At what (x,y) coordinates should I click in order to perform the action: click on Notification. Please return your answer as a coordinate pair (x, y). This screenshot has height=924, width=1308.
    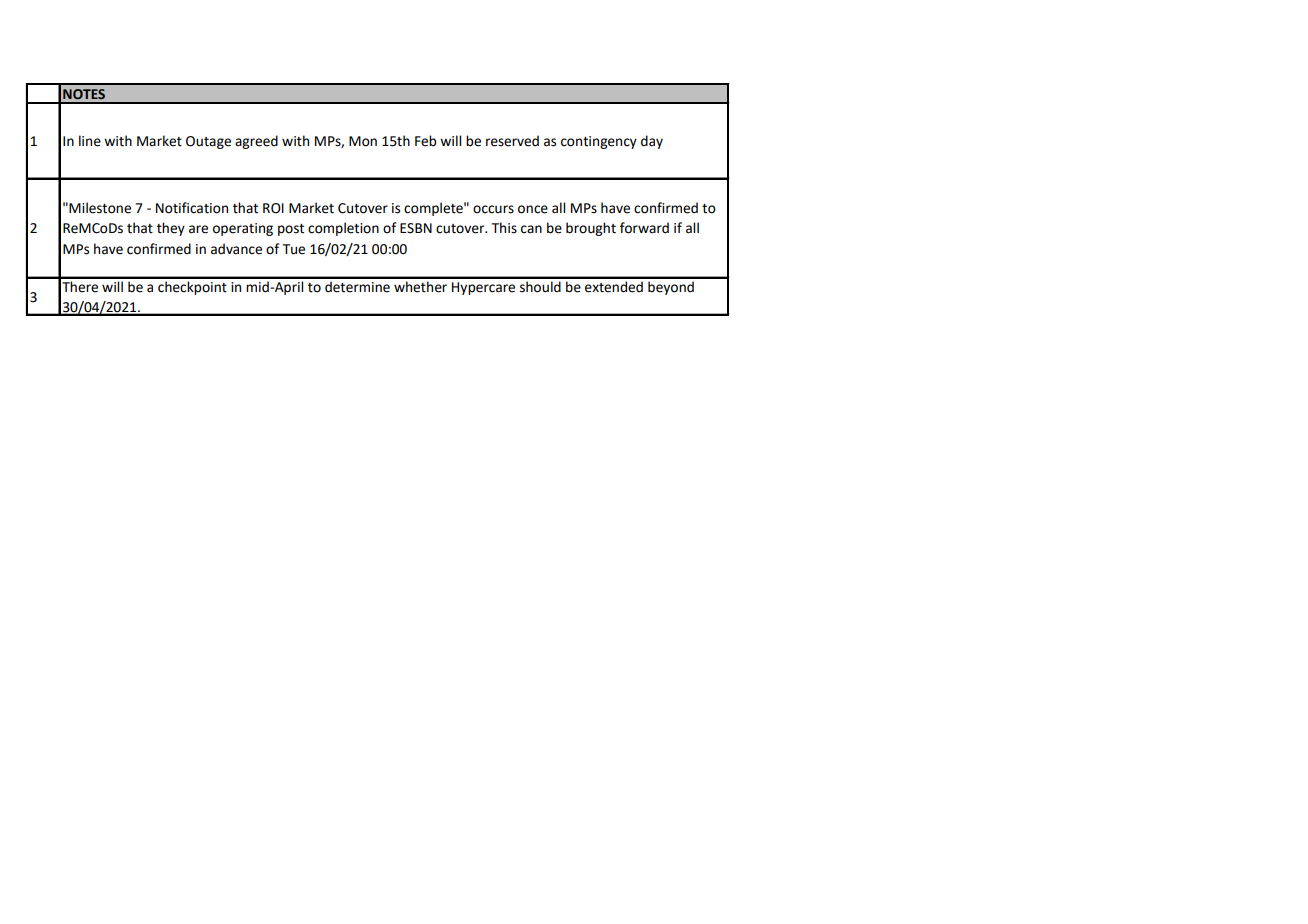
    Looking at the image, I should click on (192, 208).
